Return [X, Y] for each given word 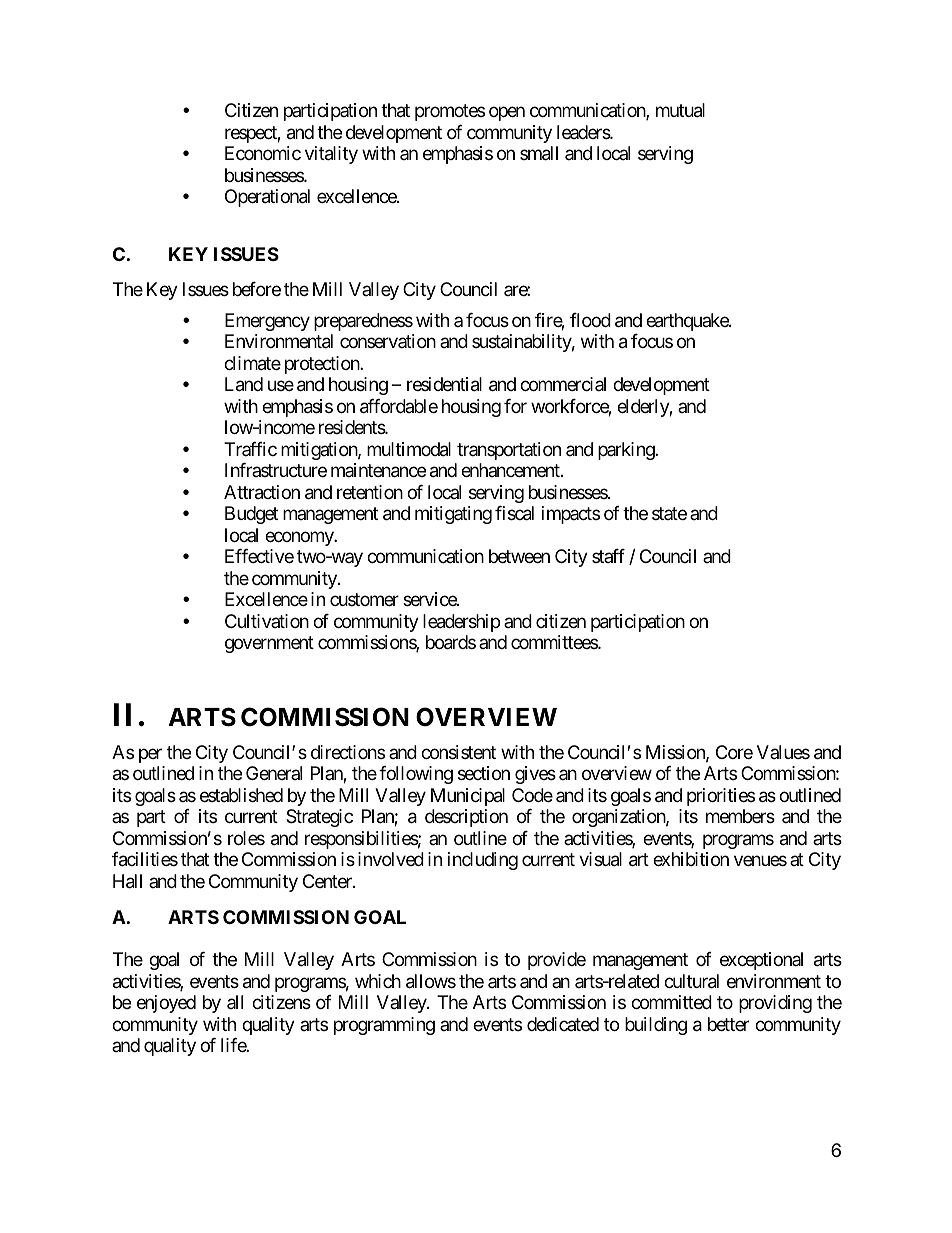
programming [384, 1026]
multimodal [409, 449]
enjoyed [166, 1004]
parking [627, 451]
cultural [691, 981]
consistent [458, 752]
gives [535, 775]
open [507, 114]
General [274, 773]
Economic [263, 153]
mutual [680, 110]
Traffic [250, 449]
